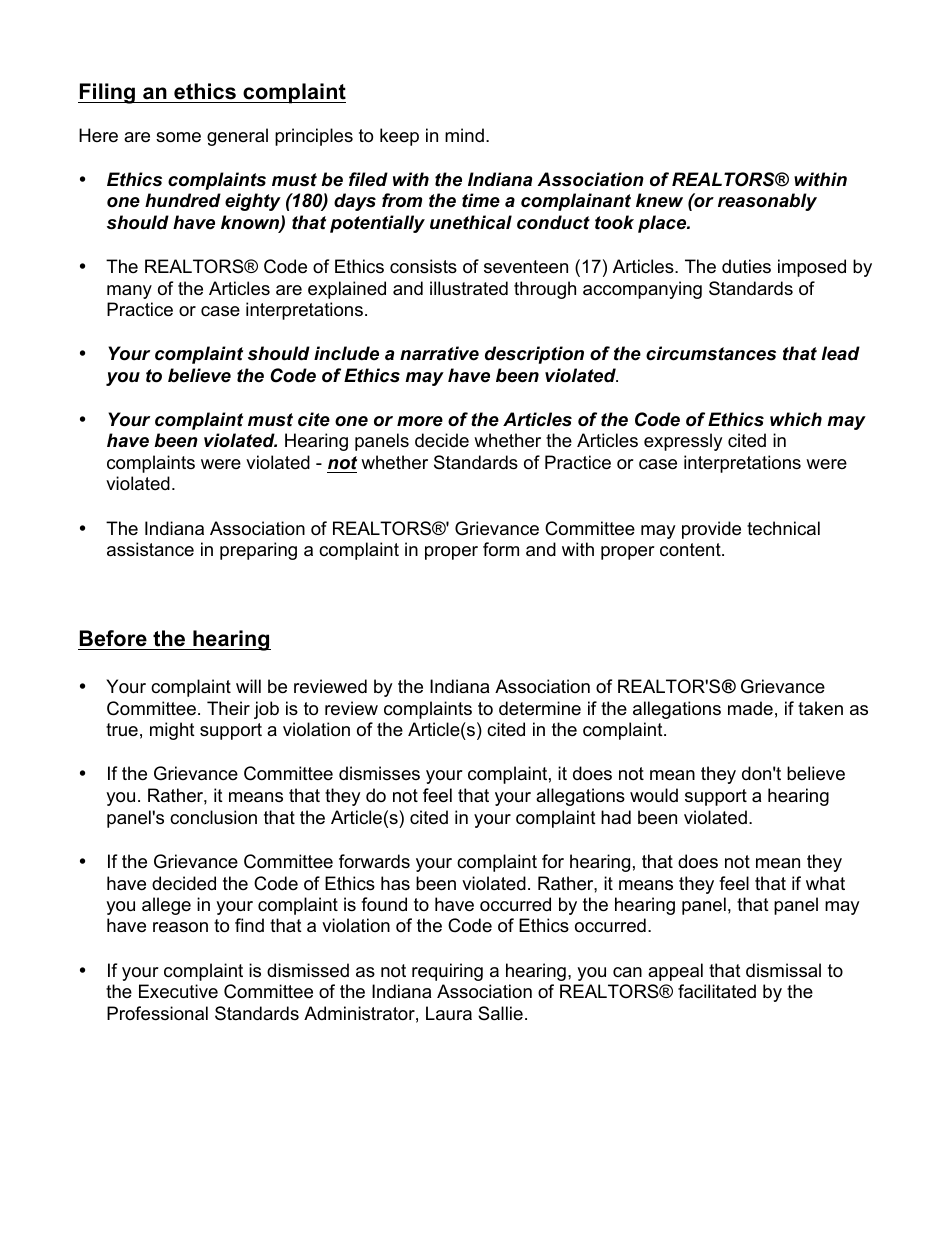 This screenshot has height=1233, width=952. I want to click on knew, so click(659, 200).
